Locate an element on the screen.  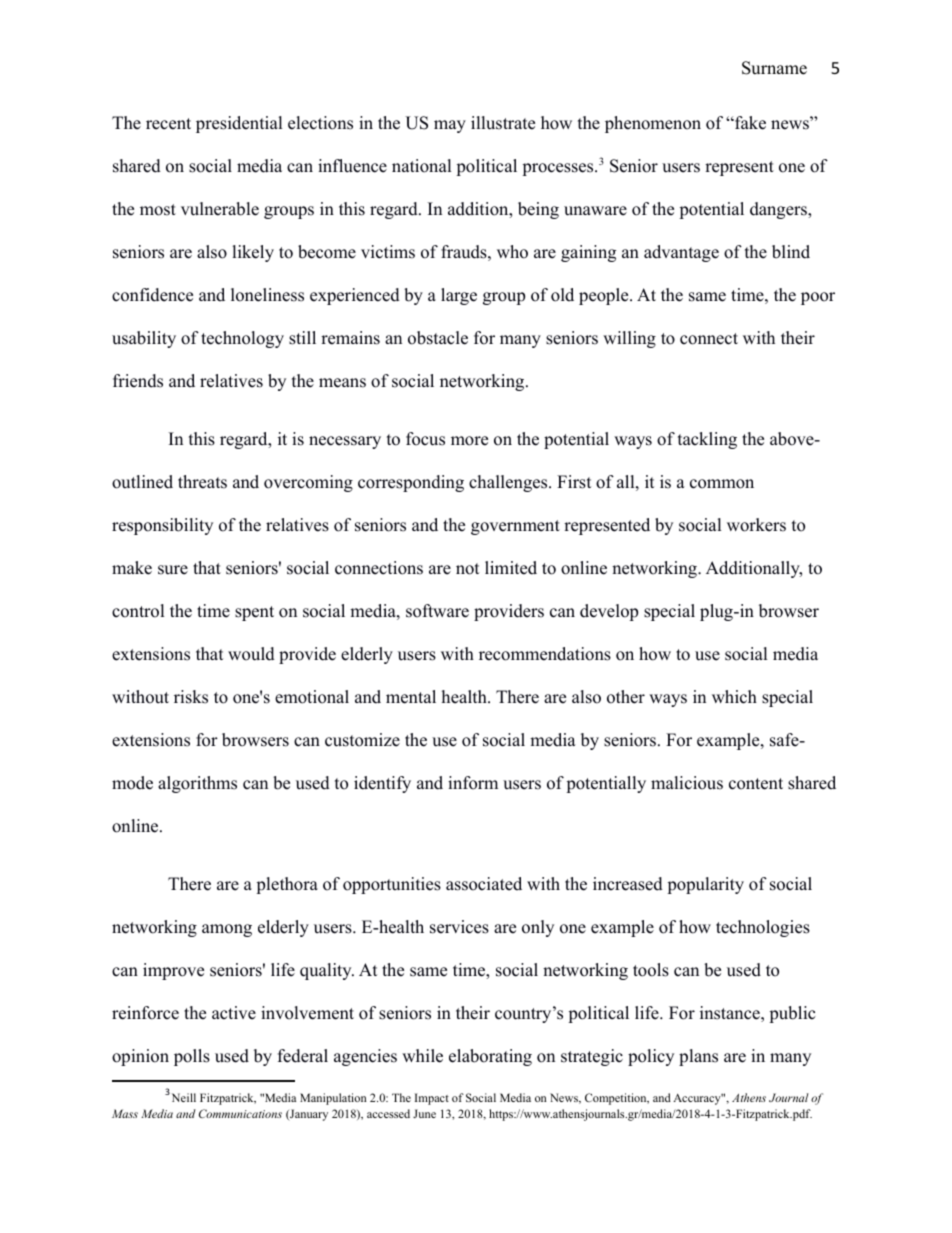
not is located at coordinates (468, 569).
